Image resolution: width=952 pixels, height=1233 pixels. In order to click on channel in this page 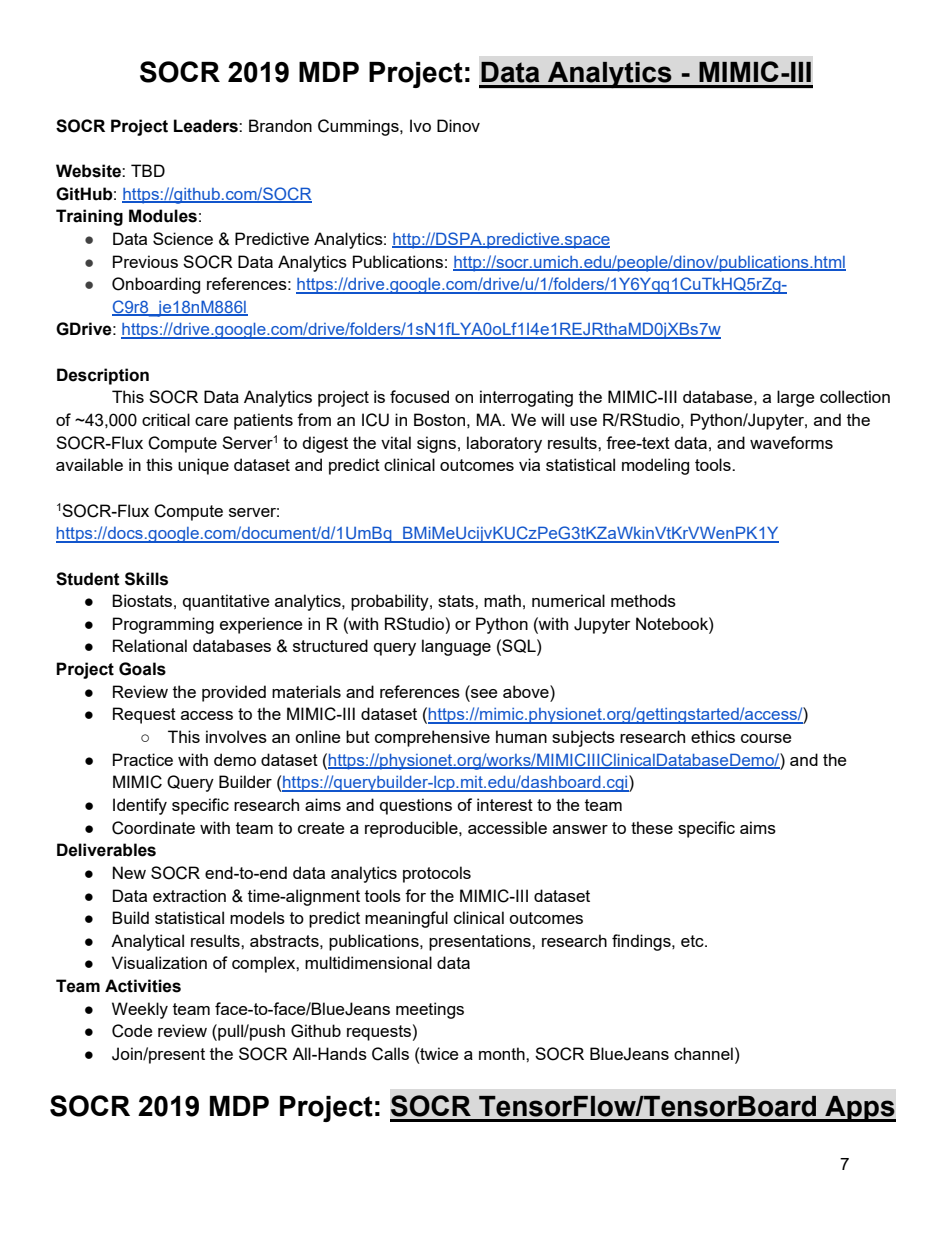, I will do `click(703, 1053)`.
